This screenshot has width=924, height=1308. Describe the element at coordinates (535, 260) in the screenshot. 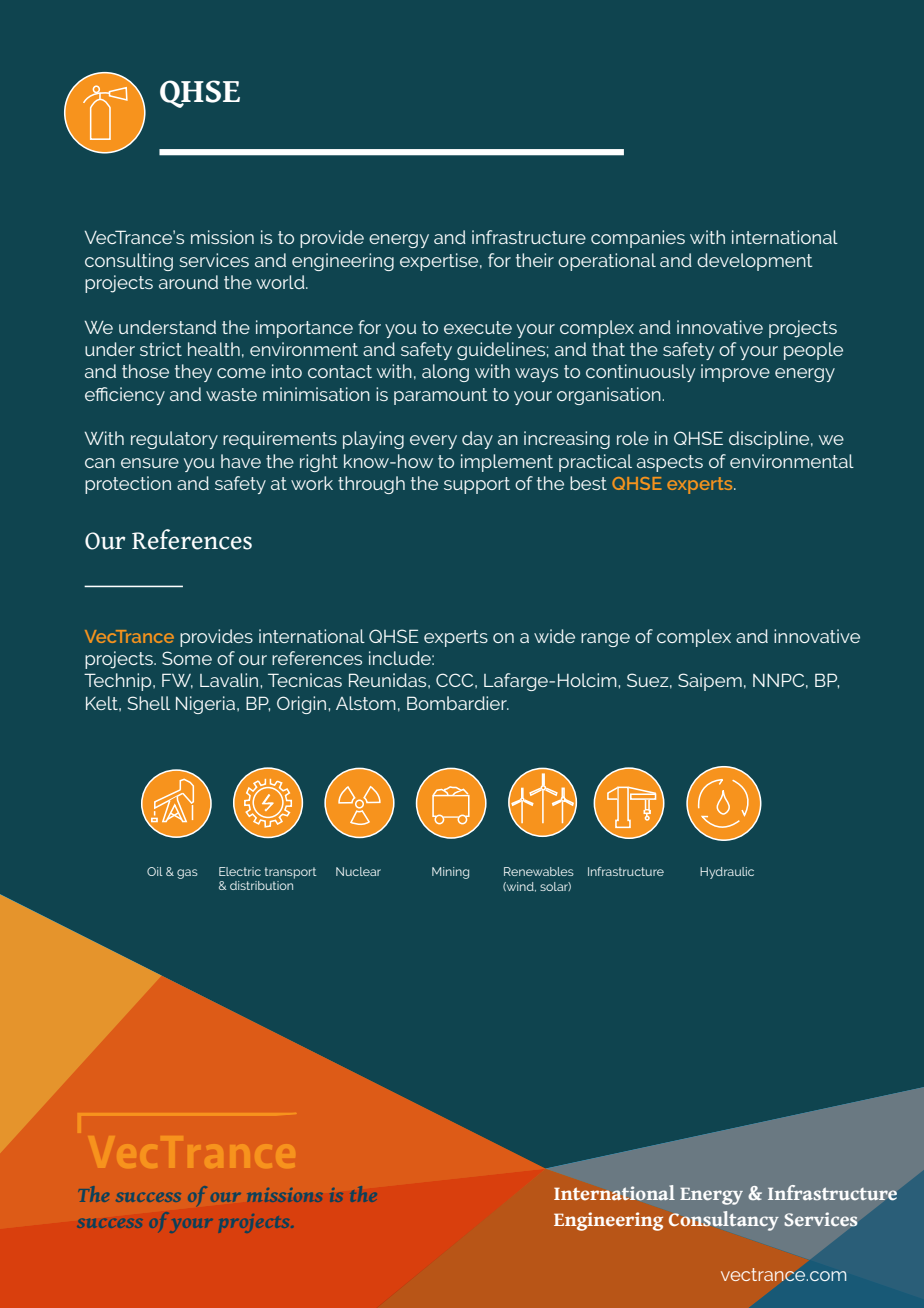

I see `their` at that location.
